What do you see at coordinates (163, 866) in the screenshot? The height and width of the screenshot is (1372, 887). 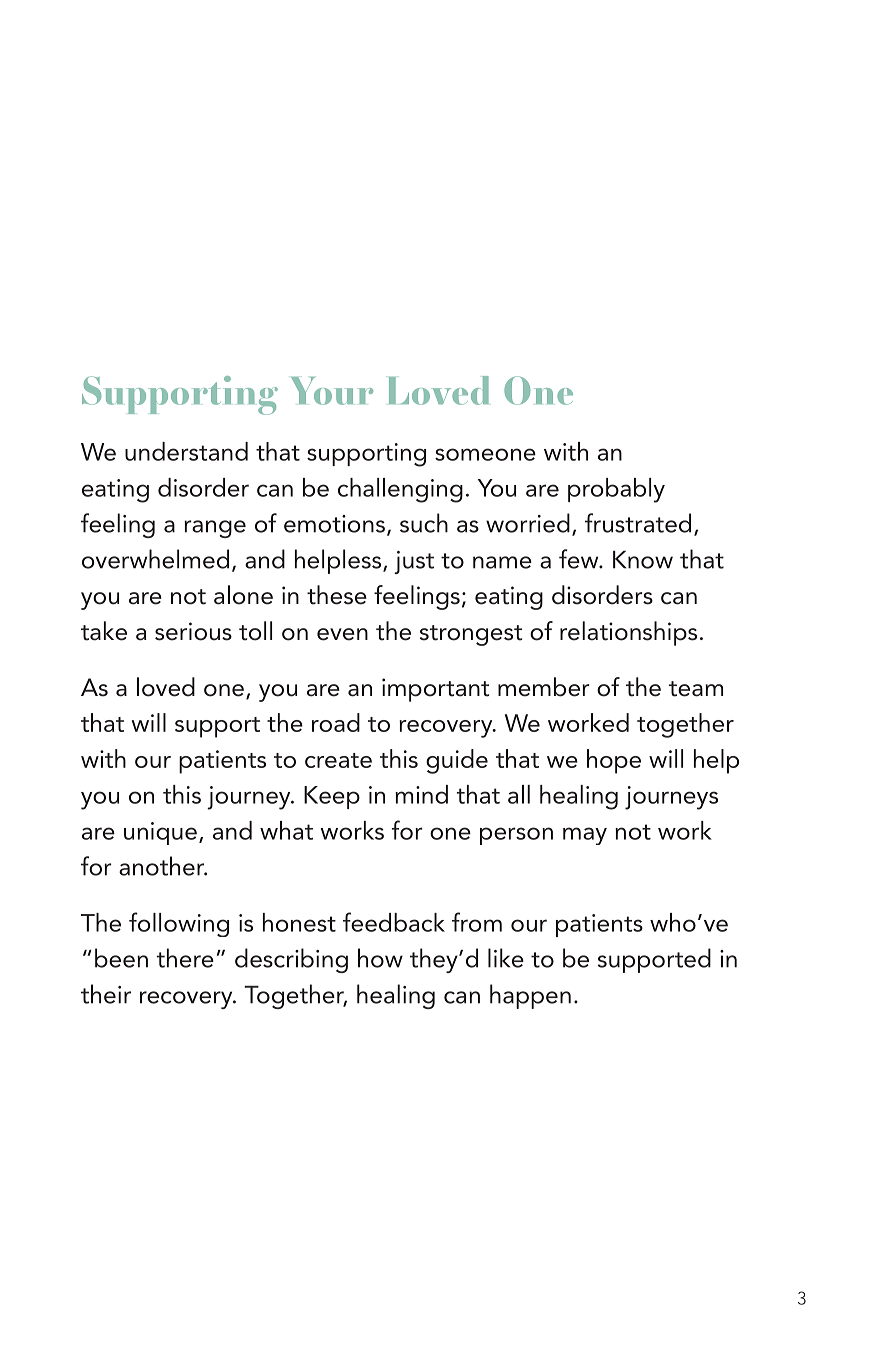 I see `another` at bounding box center [163, 866].
